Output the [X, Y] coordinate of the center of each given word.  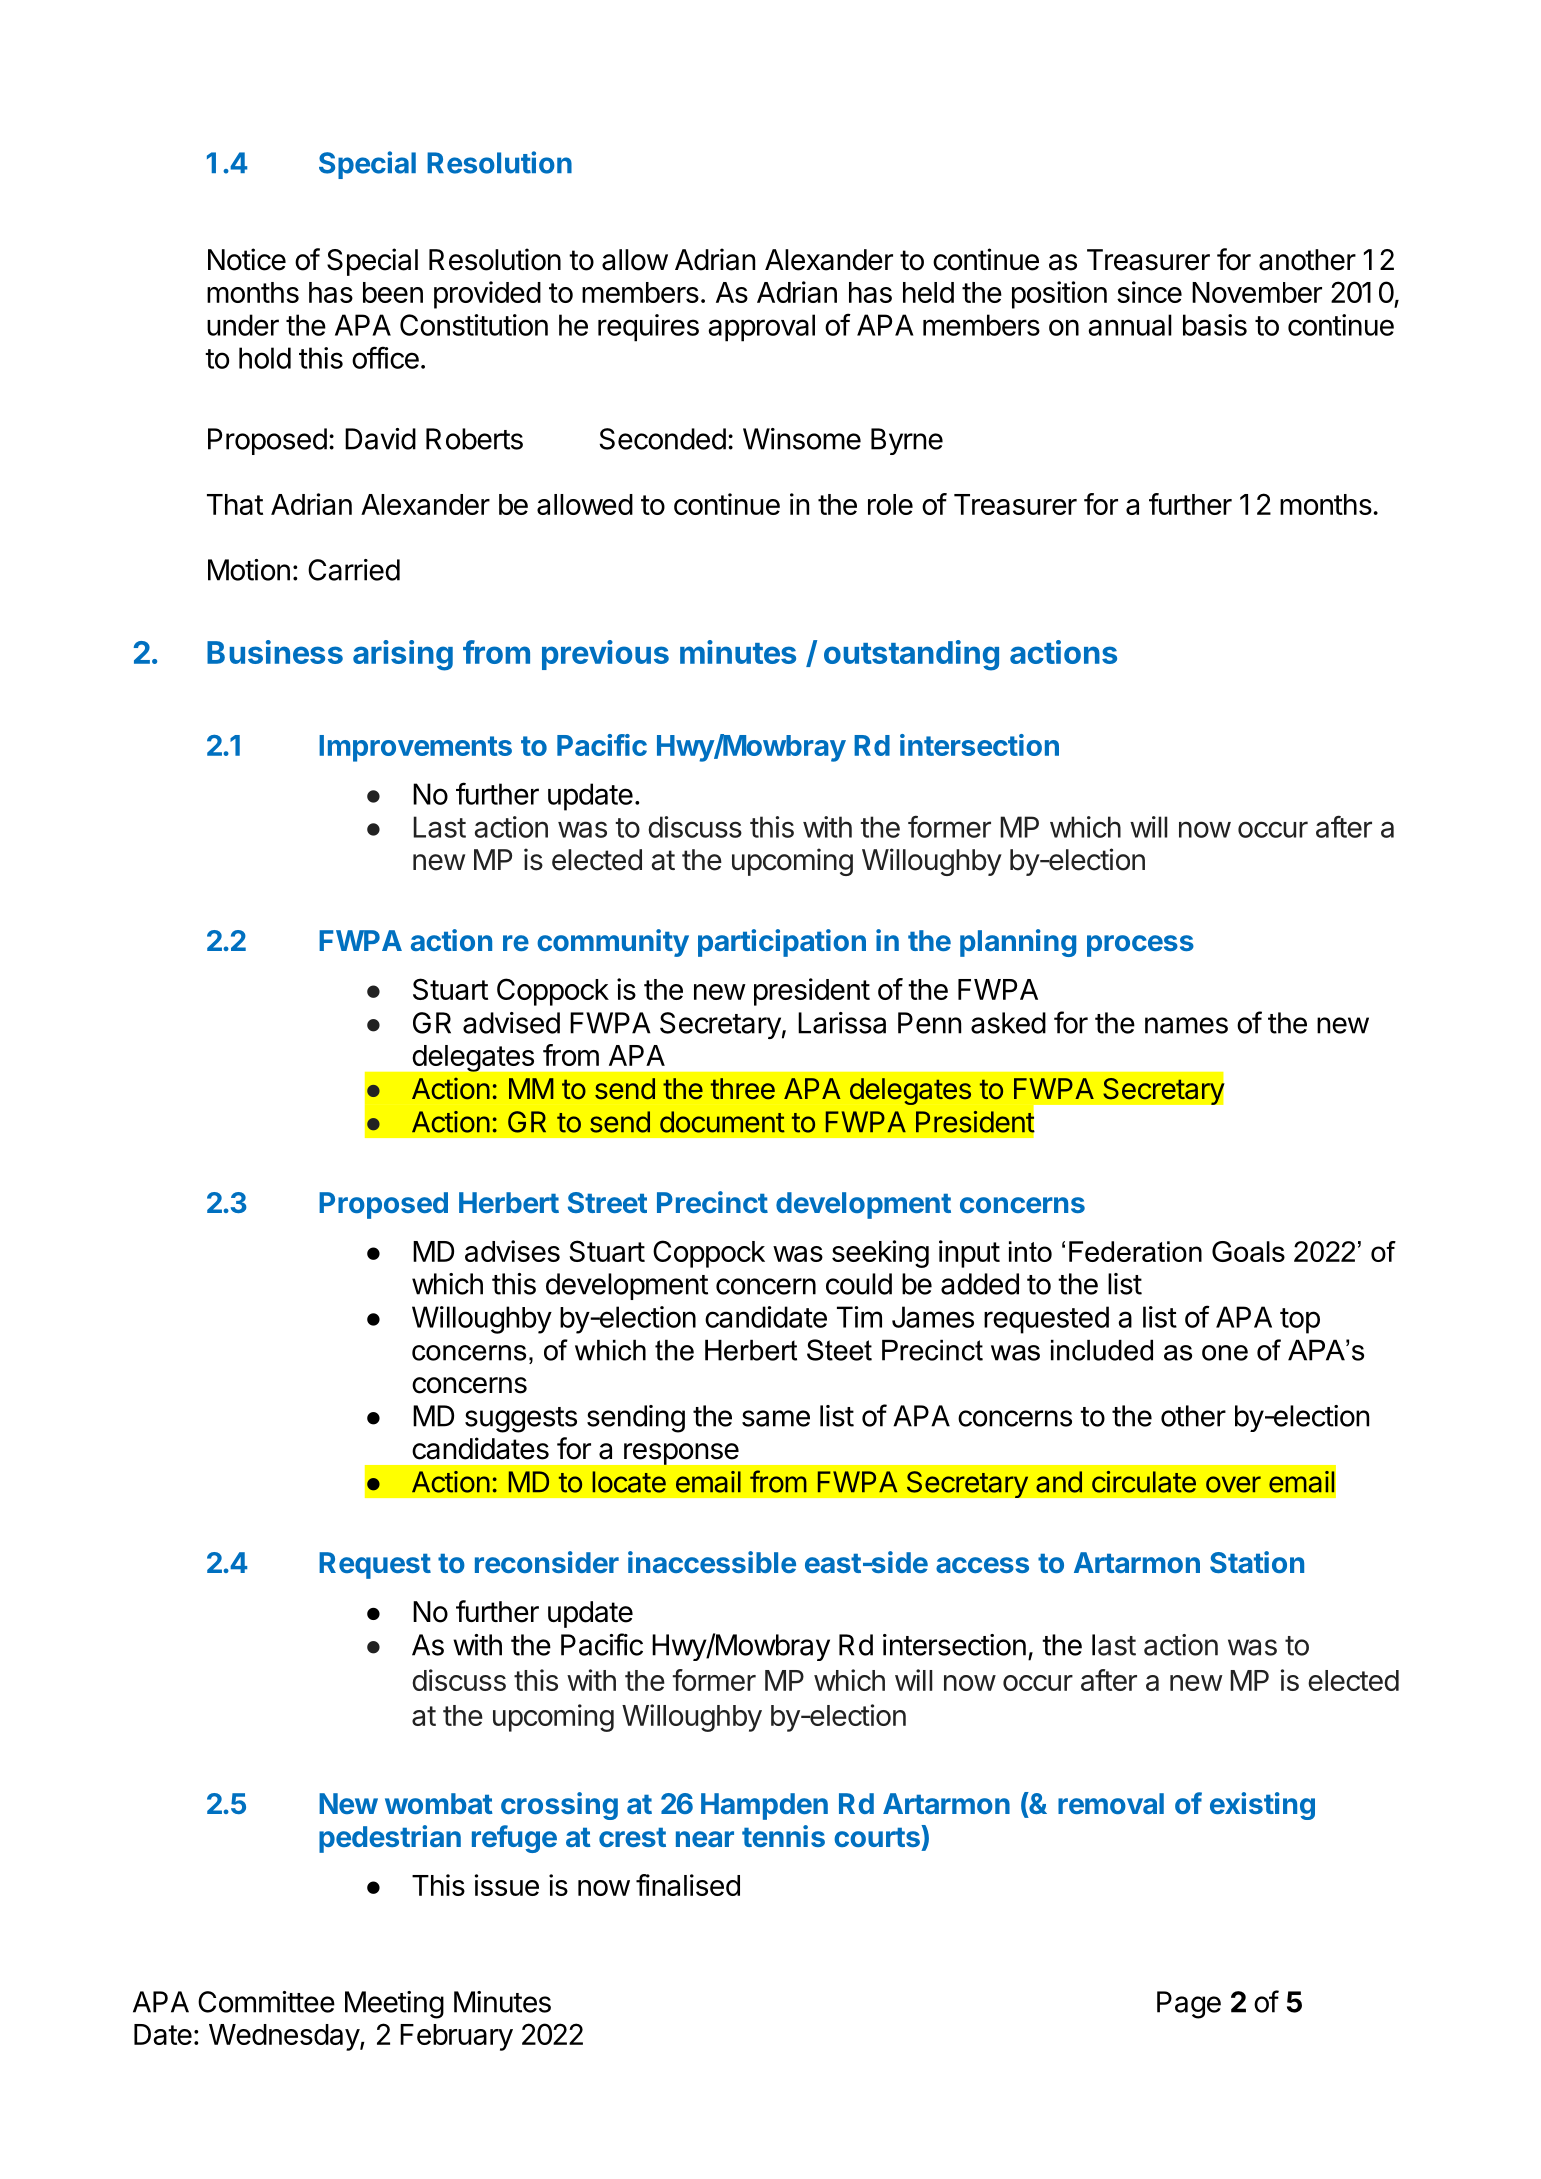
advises [512, 1251]
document [722, 1122]
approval [762, 328]
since [1149, 292]
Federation [1135, 1251]
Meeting [394, 2005]
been [393, 292]
